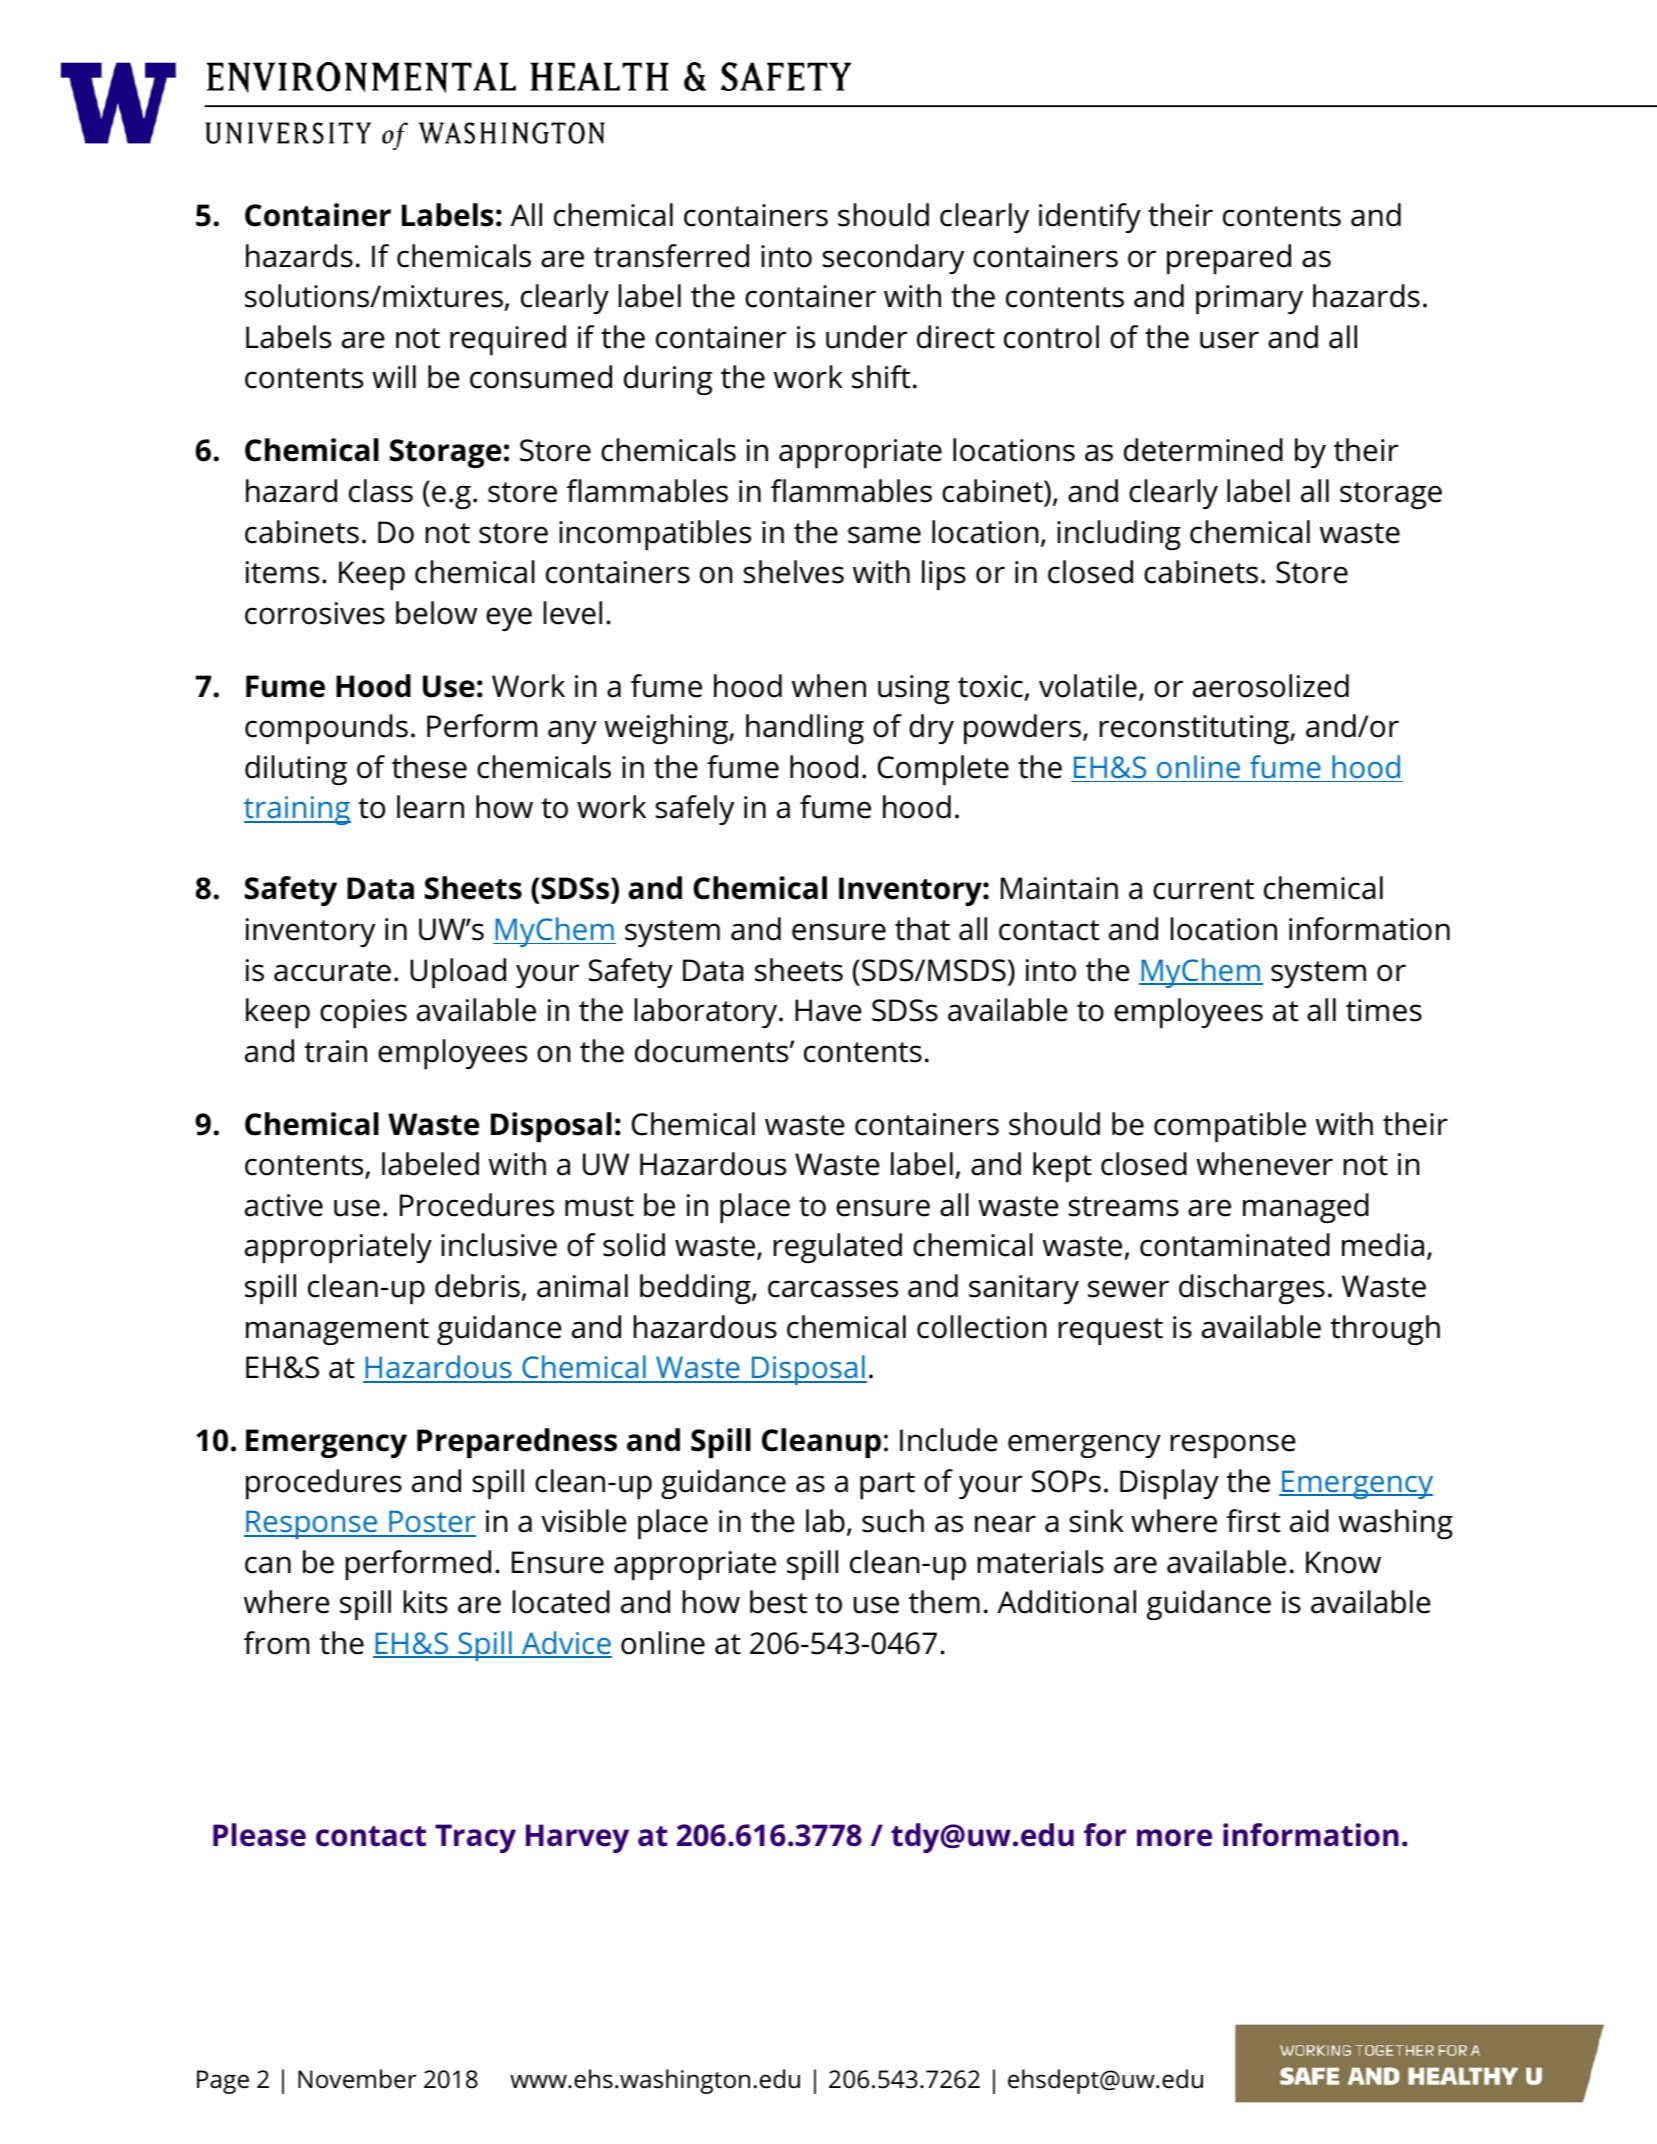  I want to click on management, so click(337, 1331).
